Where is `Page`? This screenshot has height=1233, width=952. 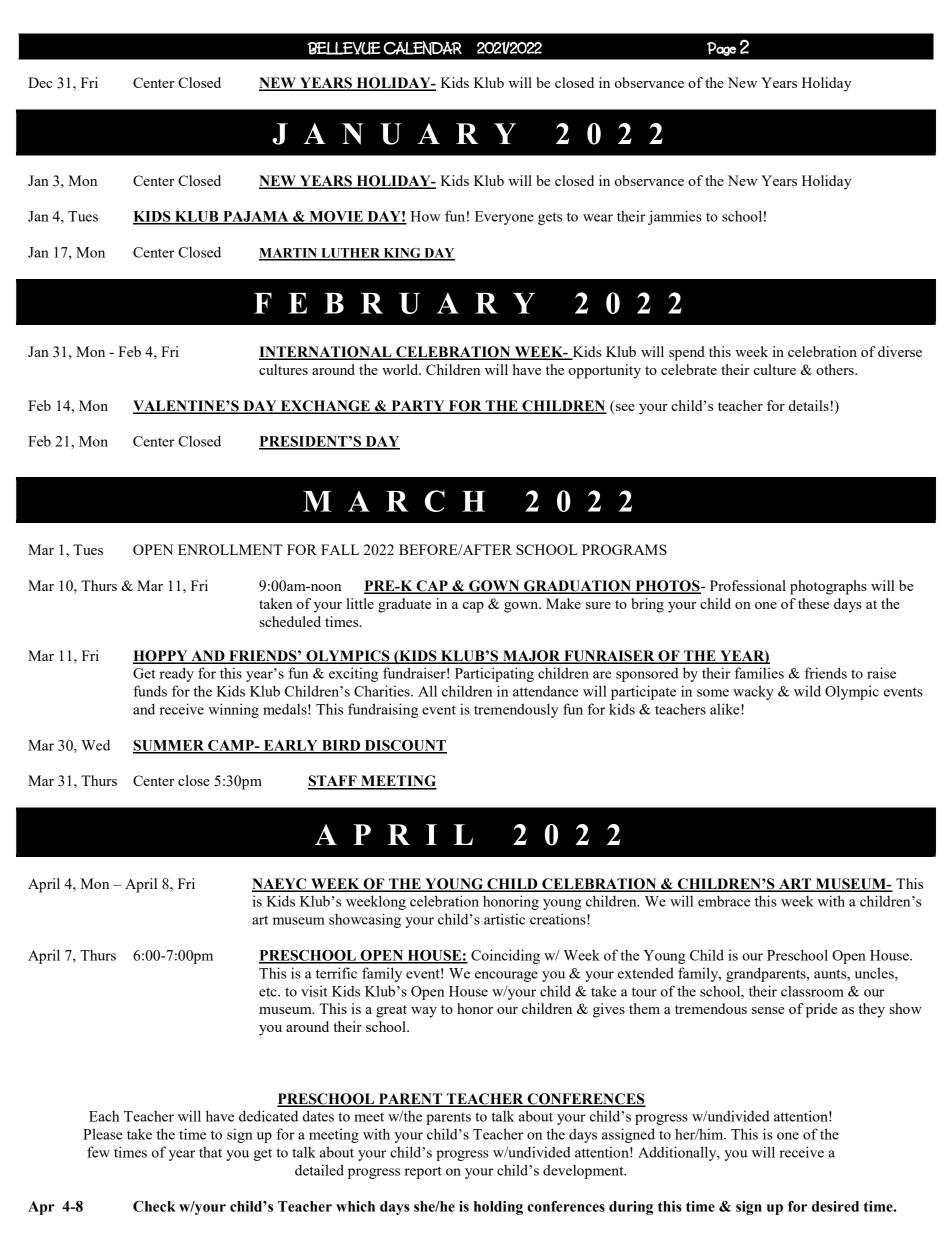 Page is located at coordinates (721, 49).
